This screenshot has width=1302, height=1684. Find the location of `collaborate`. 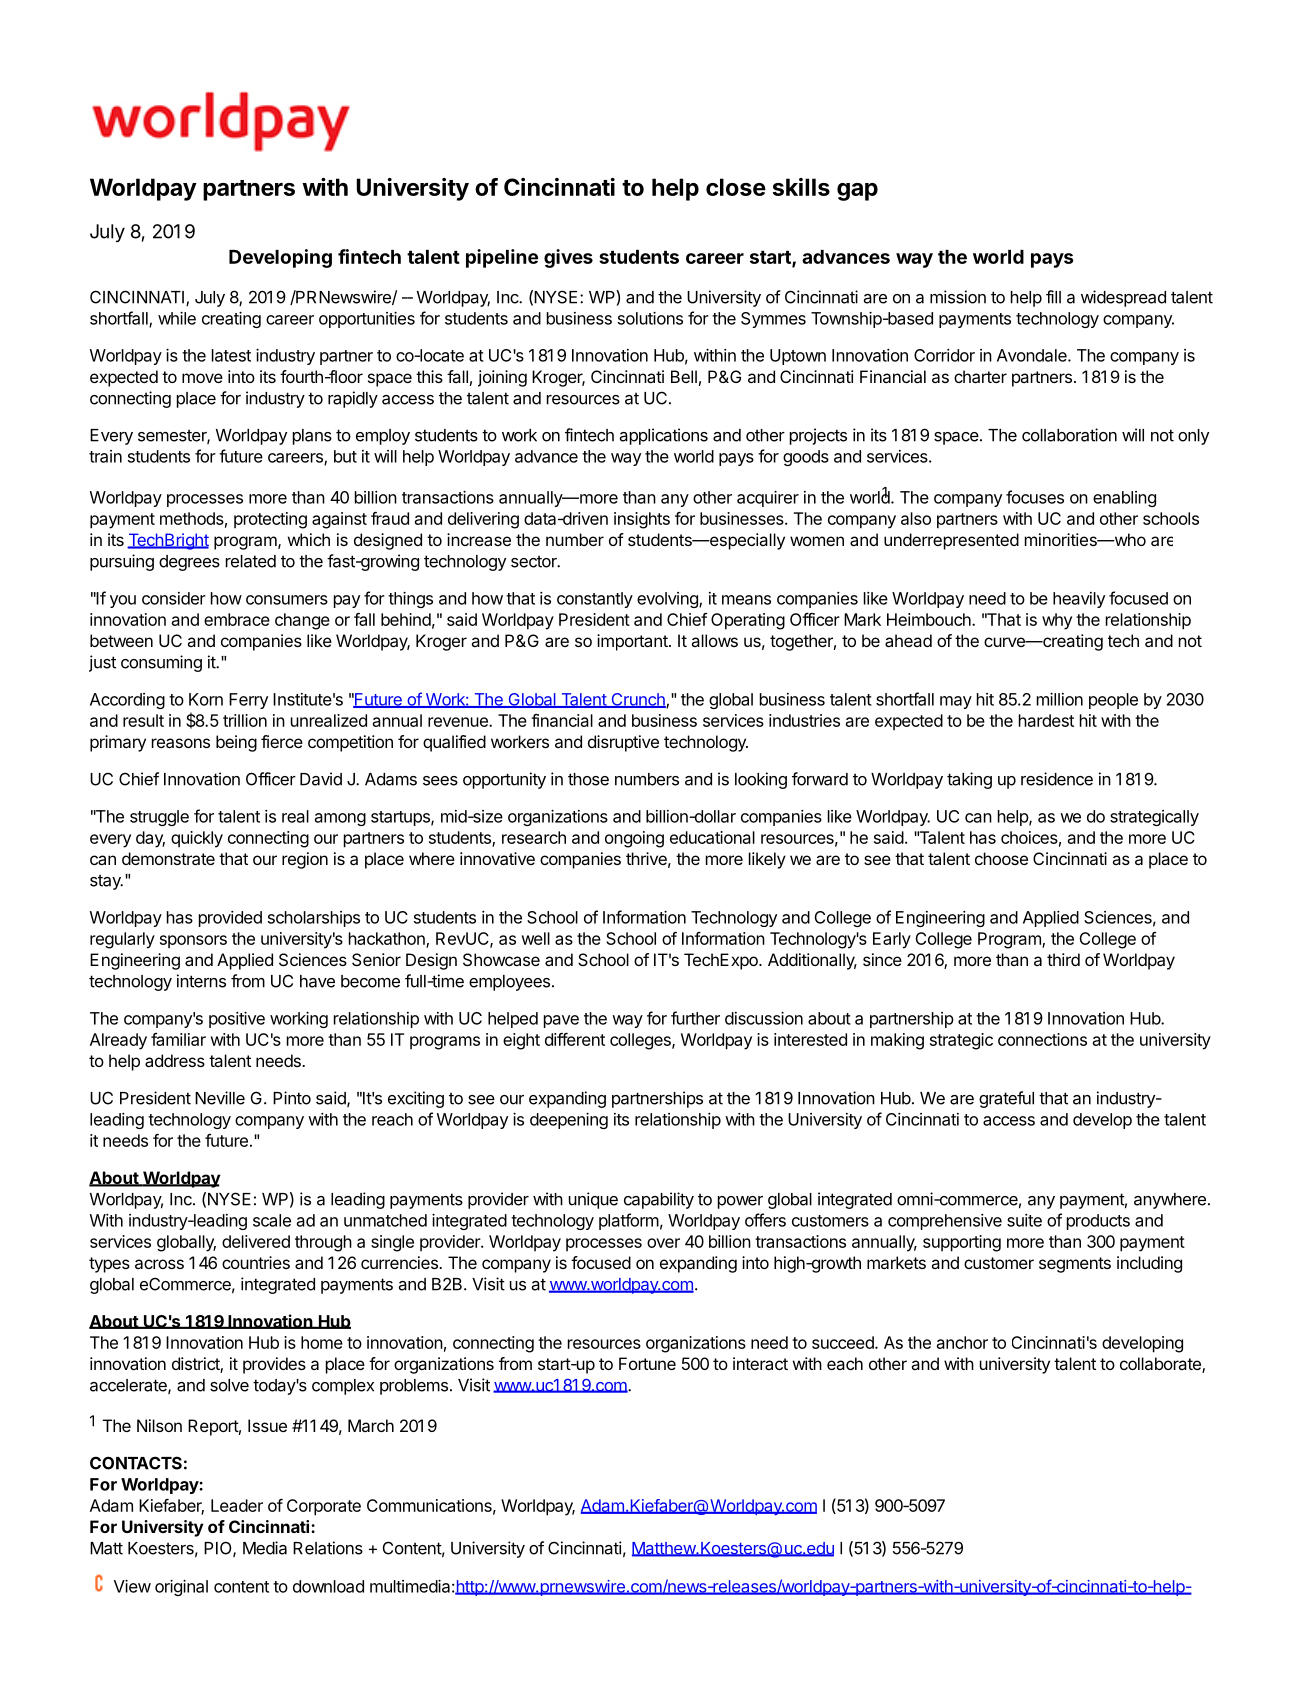

collaborate is located at coordinates (1161, 1365).
